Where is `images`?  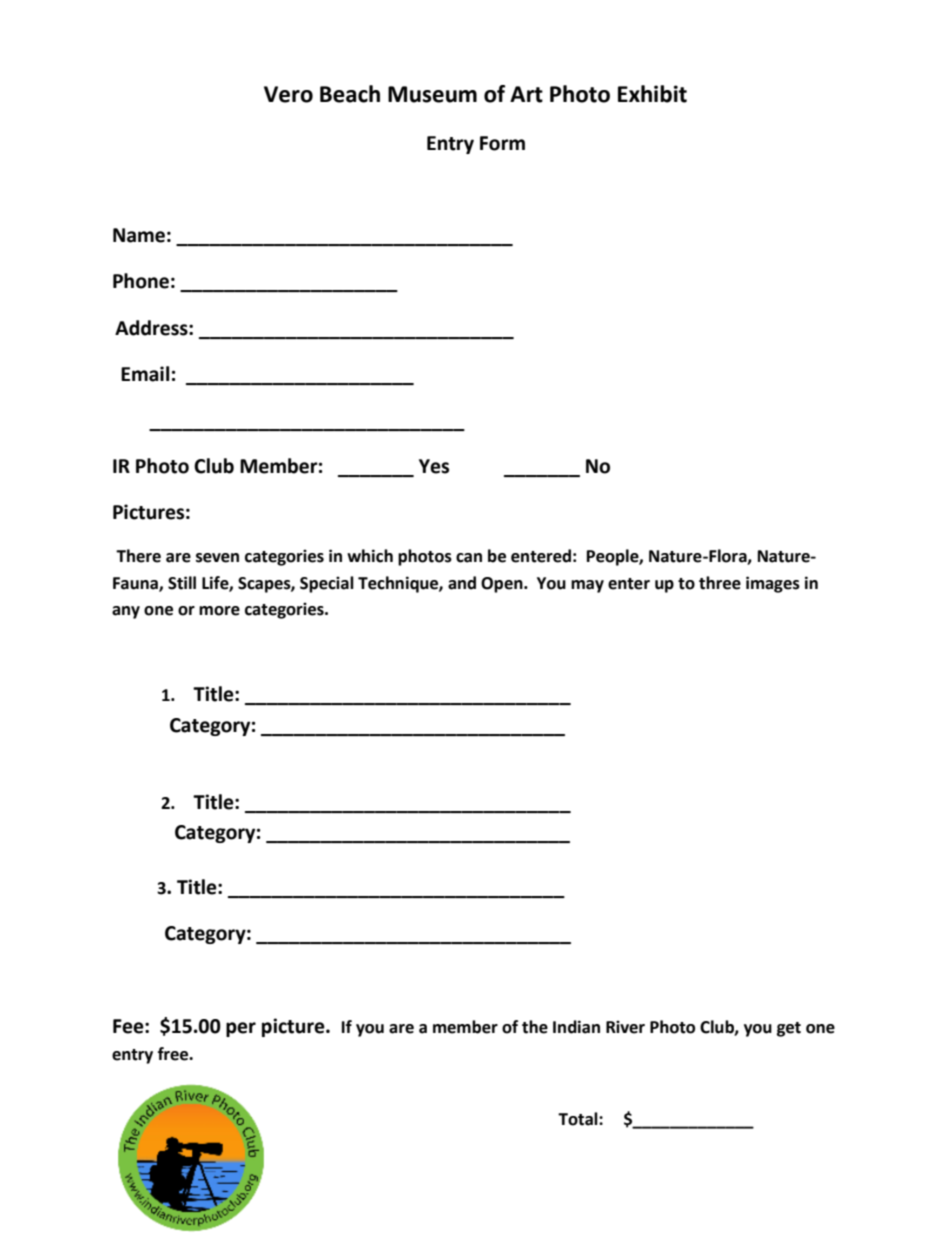
images is located at coordinates (773, 584).
